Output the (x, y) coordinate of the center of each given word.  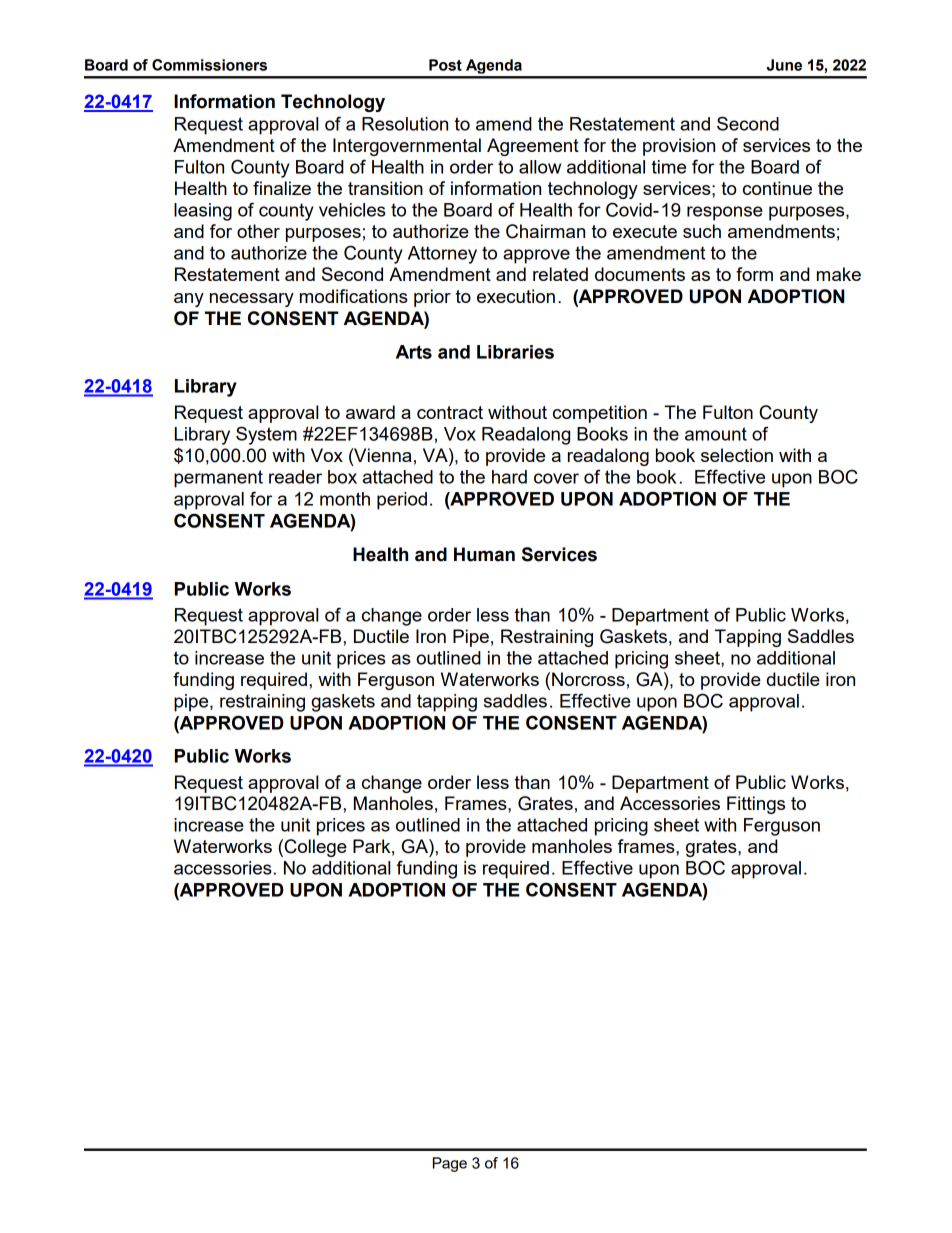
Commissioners (209, 65)
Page (450, 1164)
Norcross (588, 679)
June (784, 65)
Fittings (756, 805)
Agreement (533, 147)
